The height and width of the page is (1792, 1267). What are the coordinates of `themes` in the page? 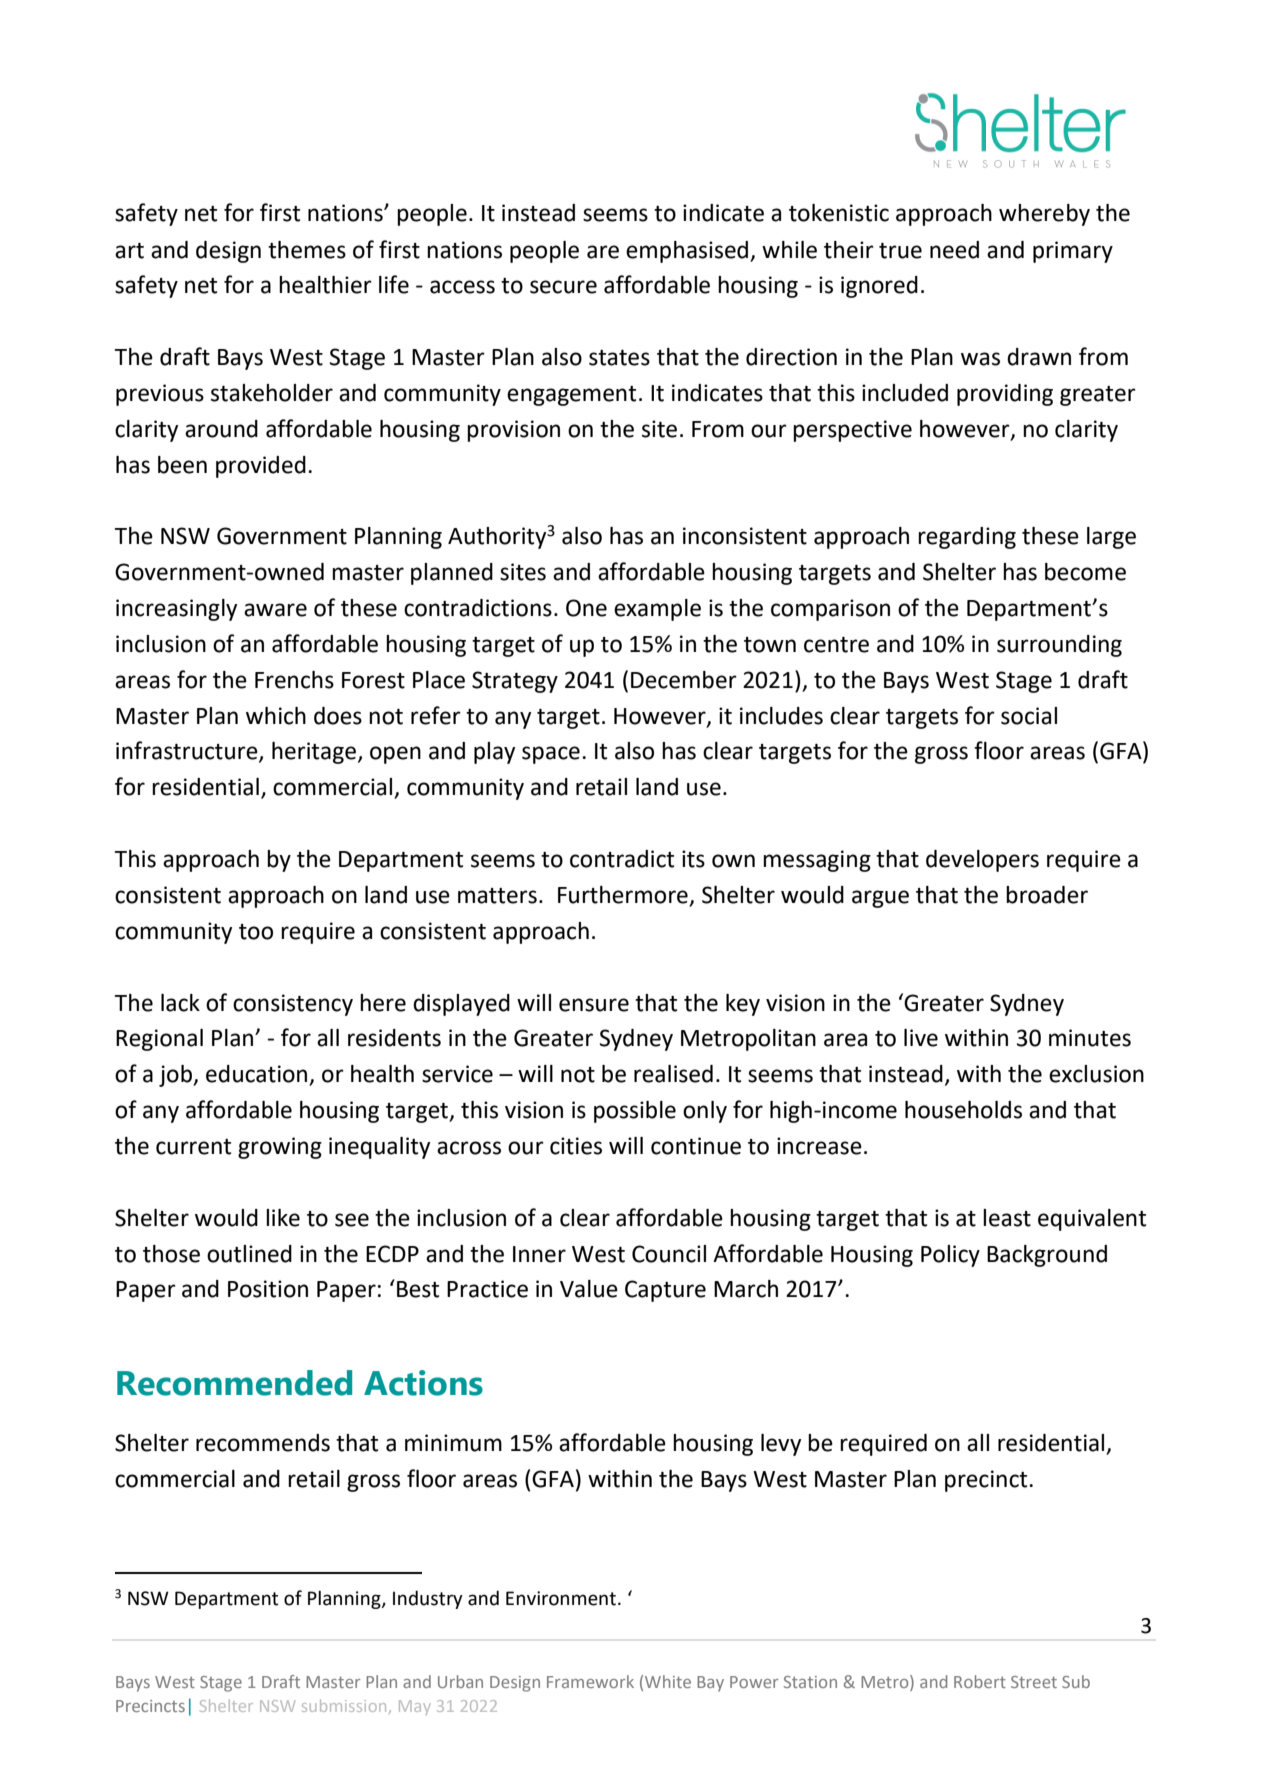 It's located at (307, 250).
